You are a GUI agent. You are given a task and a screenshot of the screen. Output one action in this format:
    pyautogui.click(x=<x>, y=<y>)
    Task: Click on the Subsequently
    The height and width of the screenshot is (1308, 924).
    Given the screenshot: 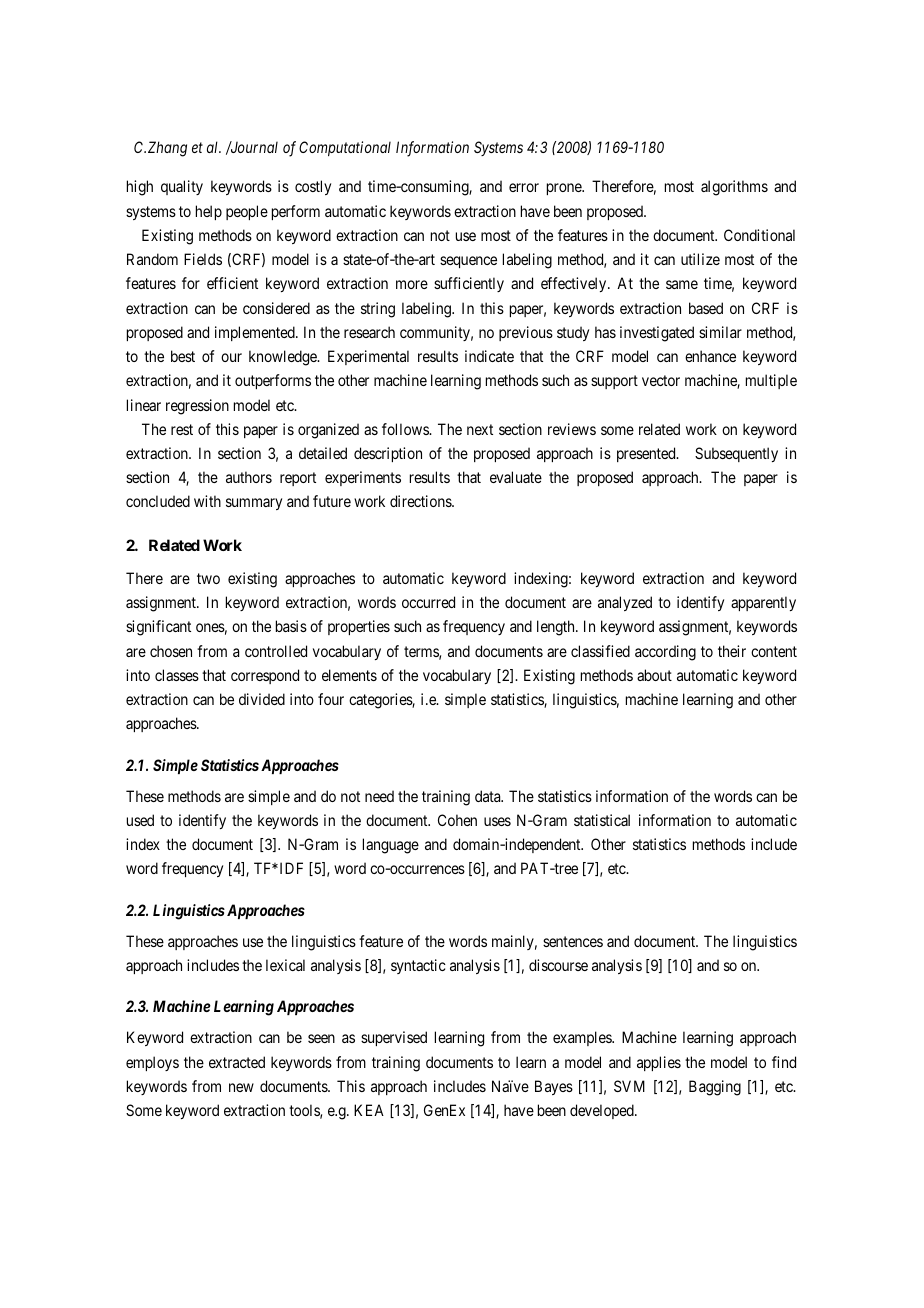 What is the action you would take?
    pyautogui.click(x=736, y=454)
